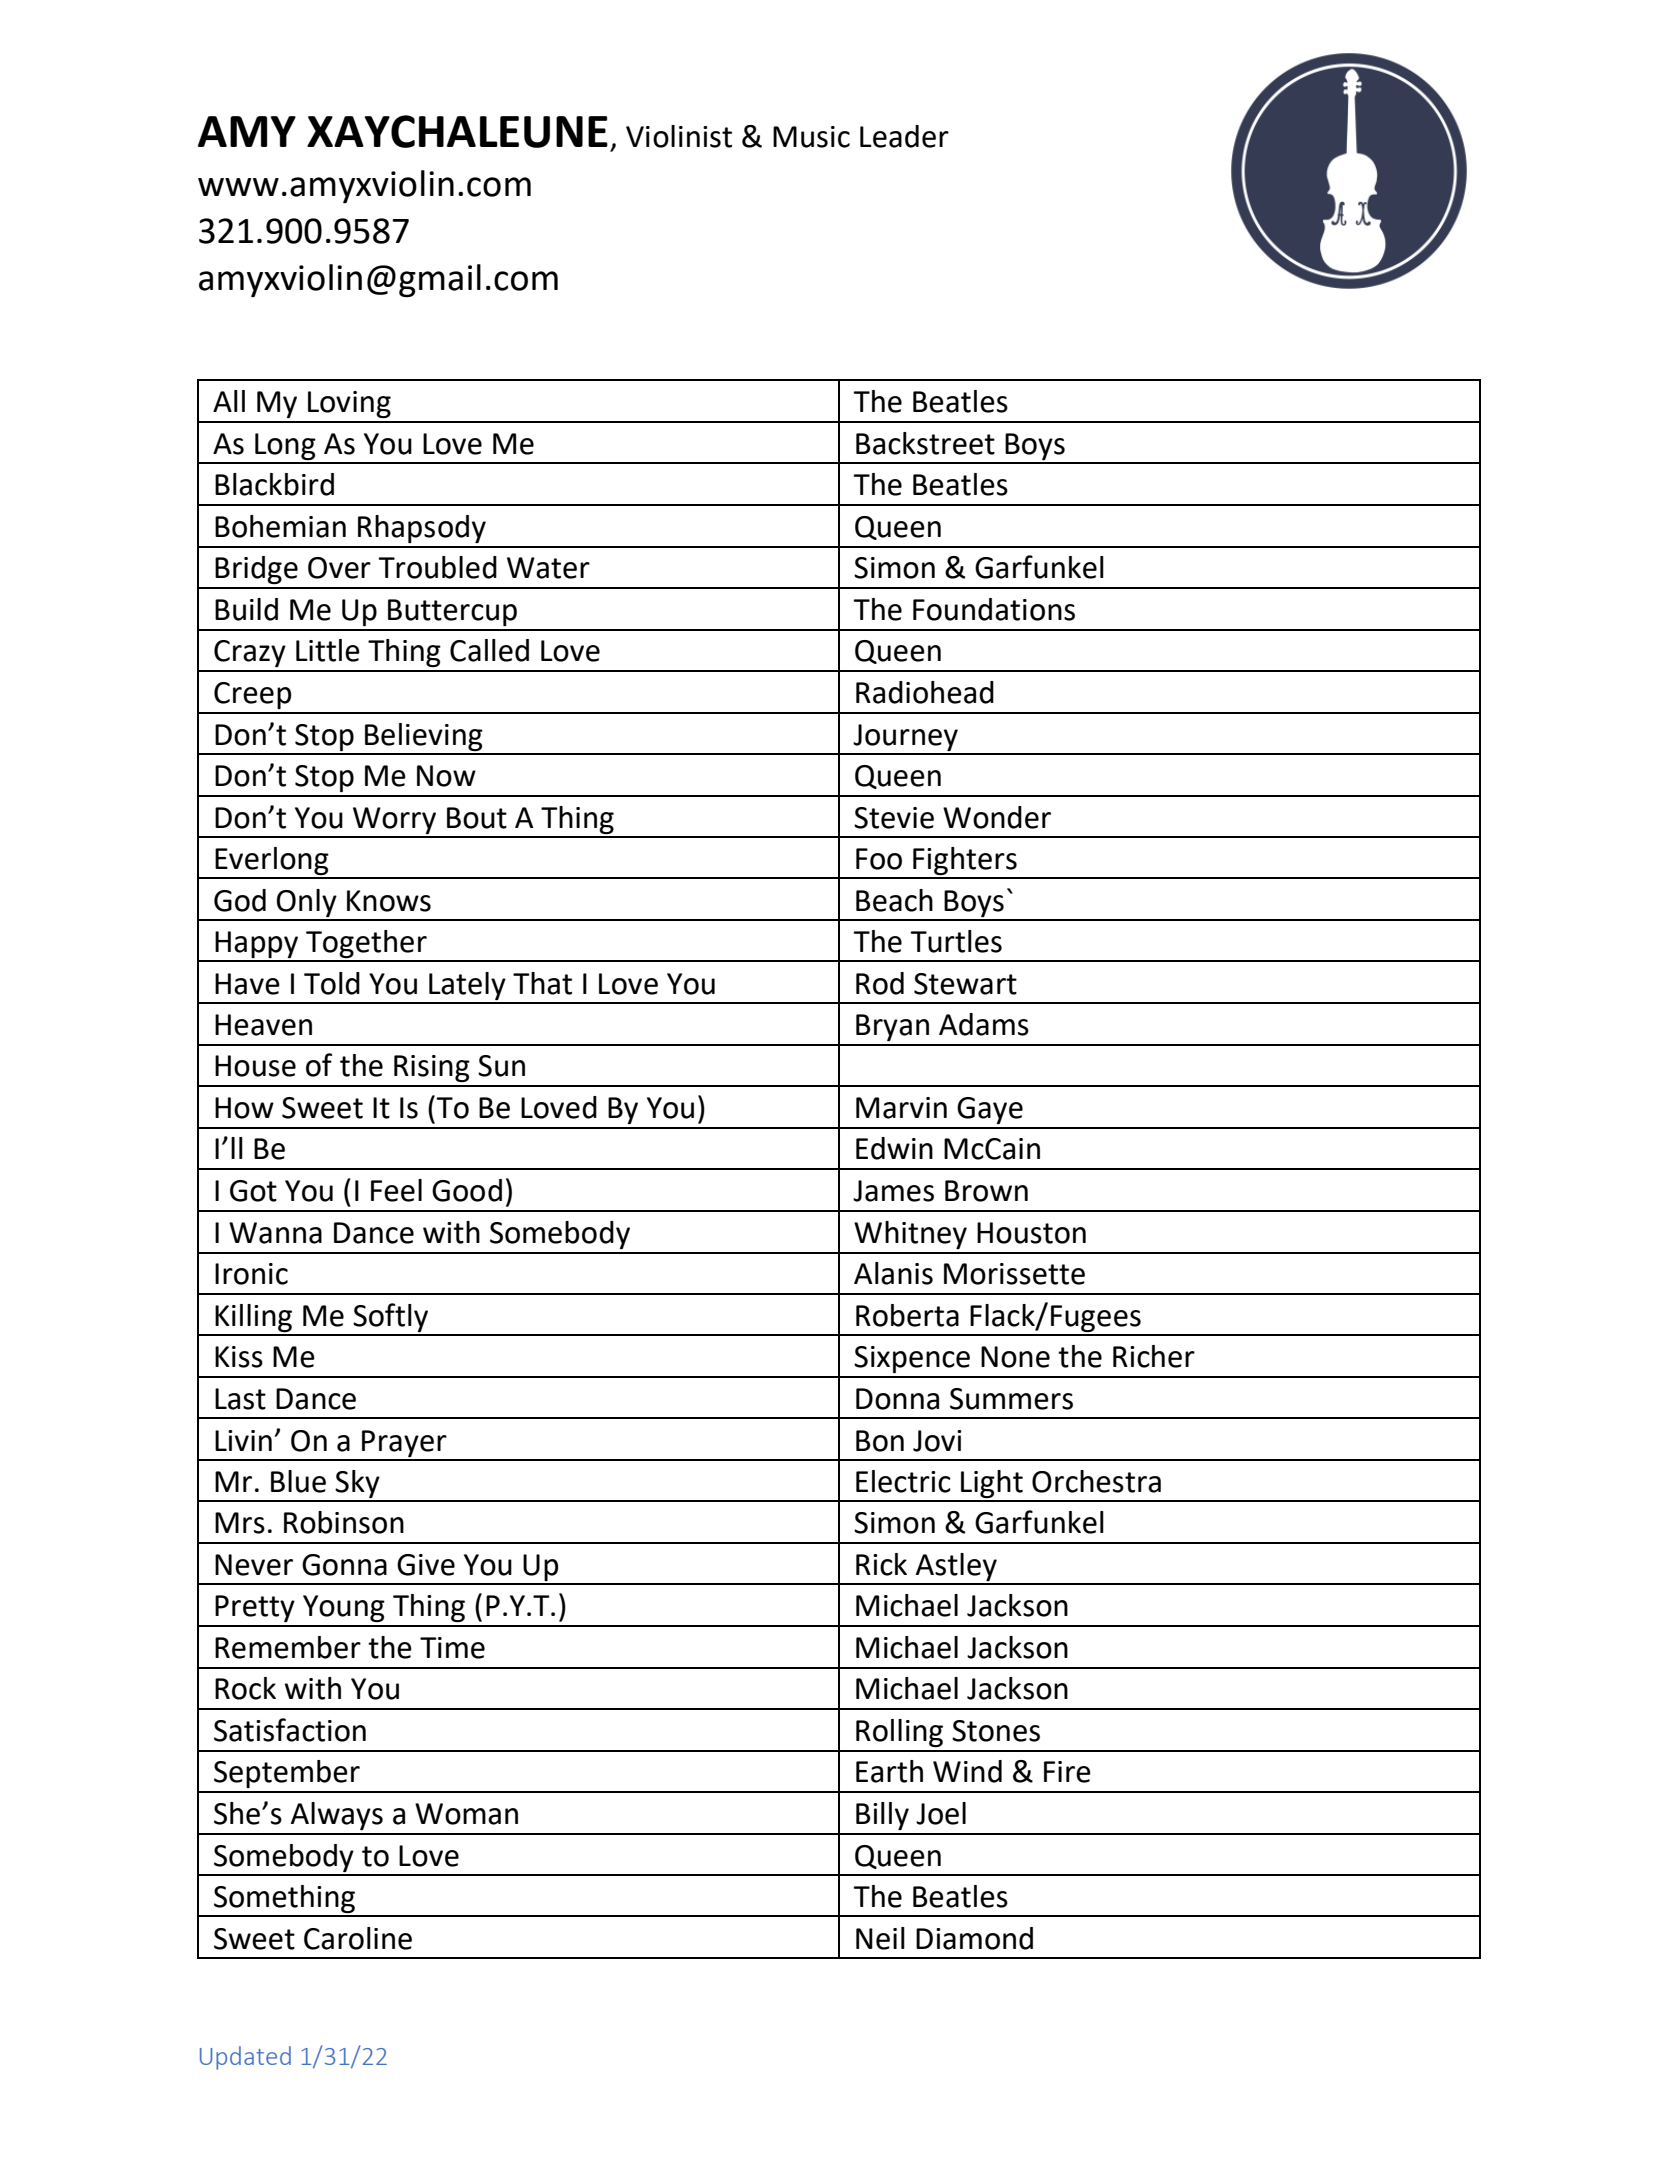 The width and height of the screenshot is (1677, 2170). I want to click on Caroline, so click(358, 1938).
